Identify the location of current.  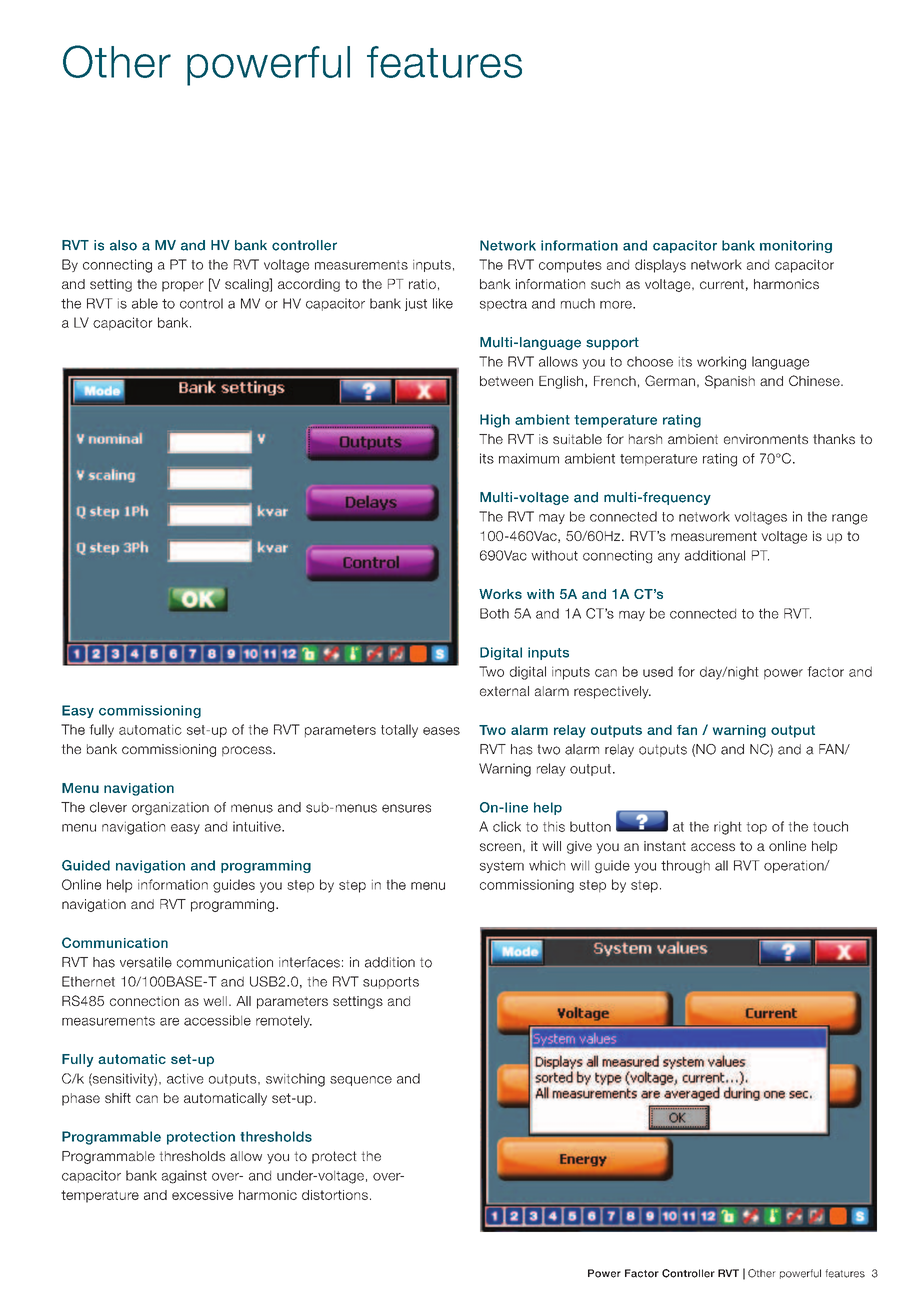
(722, 284).
